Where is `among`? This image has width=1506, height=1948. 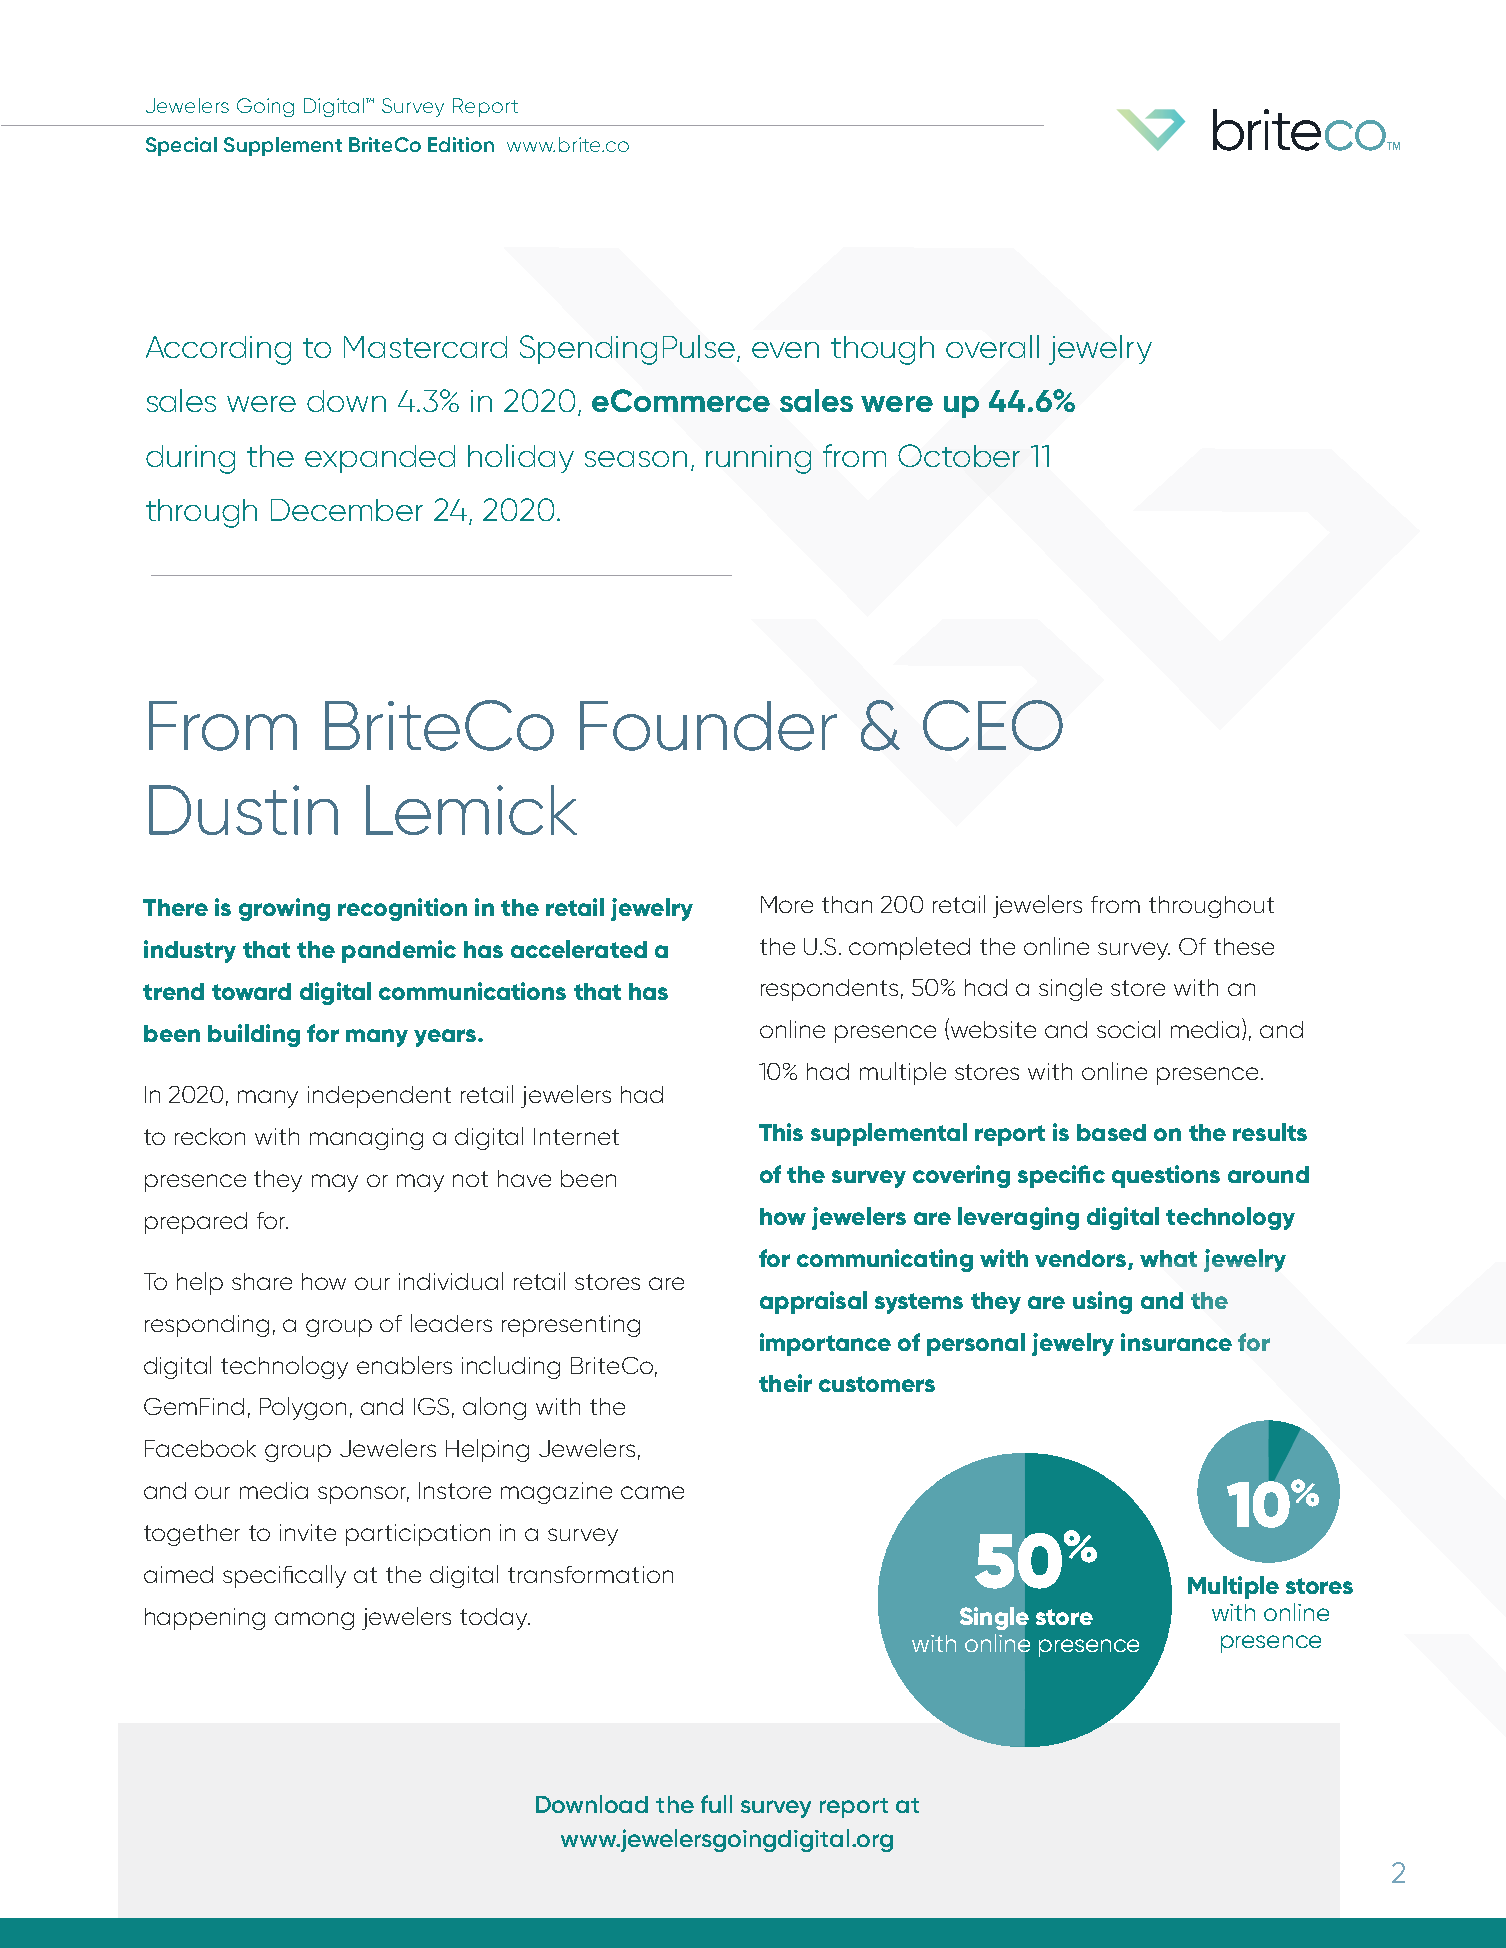
among is located at coordinates (314, 1621).
